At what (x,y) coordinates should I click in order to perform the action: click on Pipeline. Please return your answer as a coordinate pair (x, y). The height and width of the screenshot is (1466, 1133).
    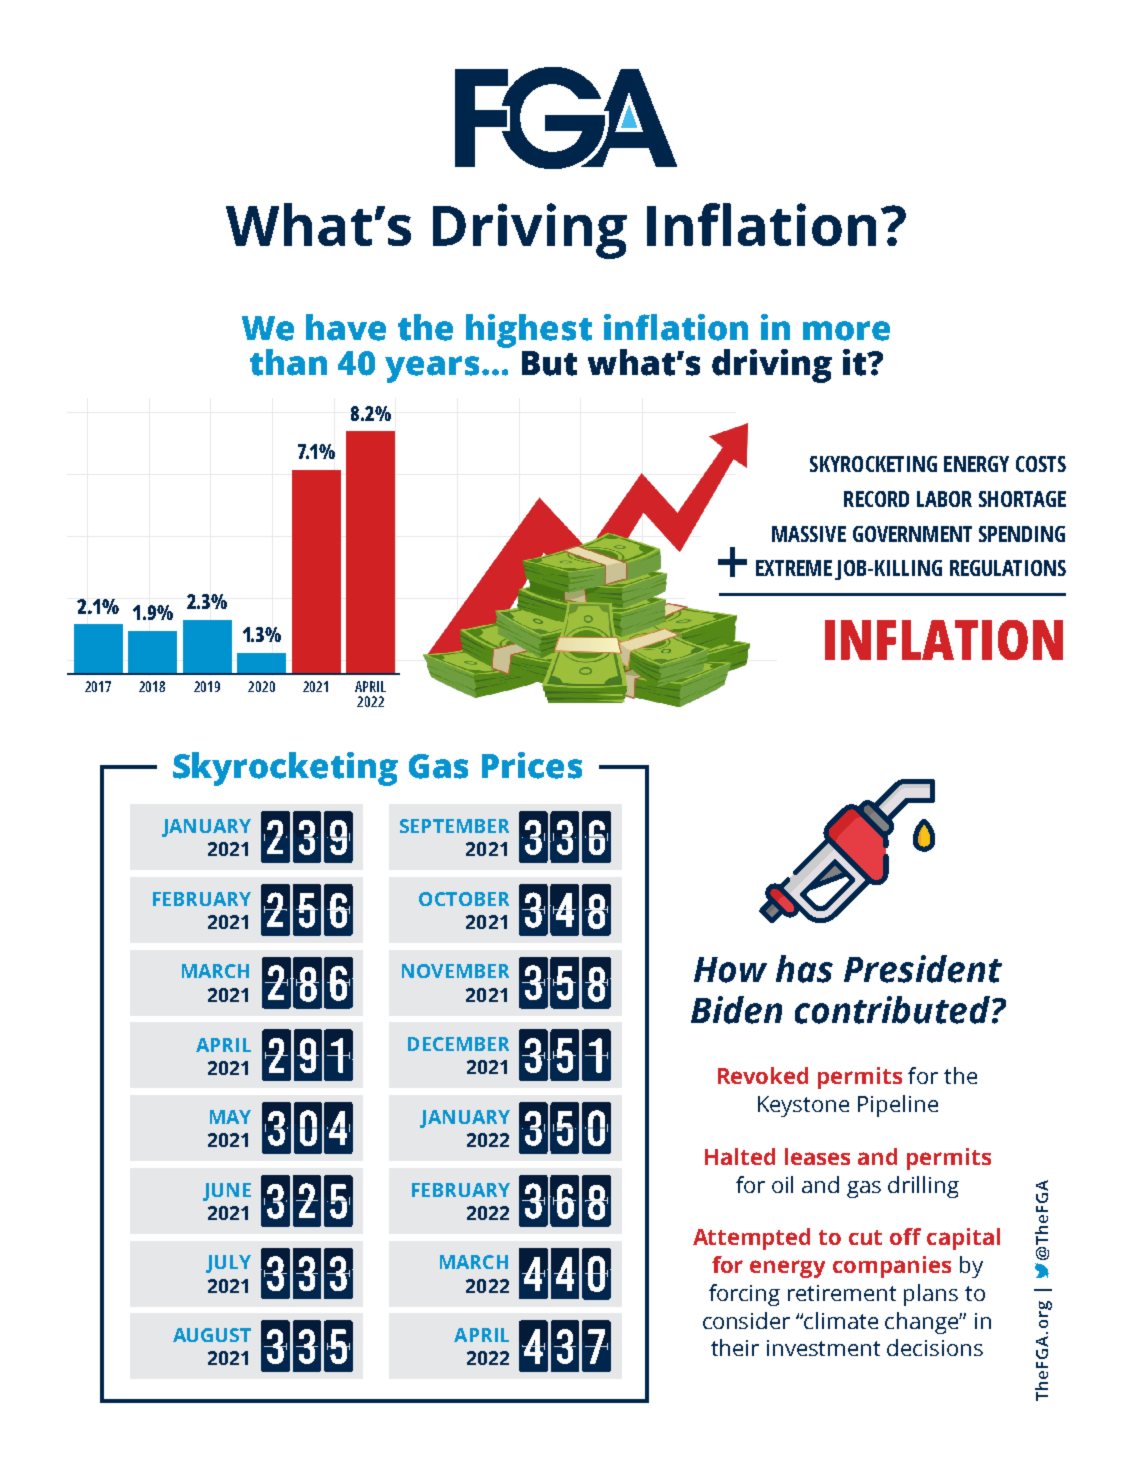
    Looking at the image, I should click on (898, 1106).
